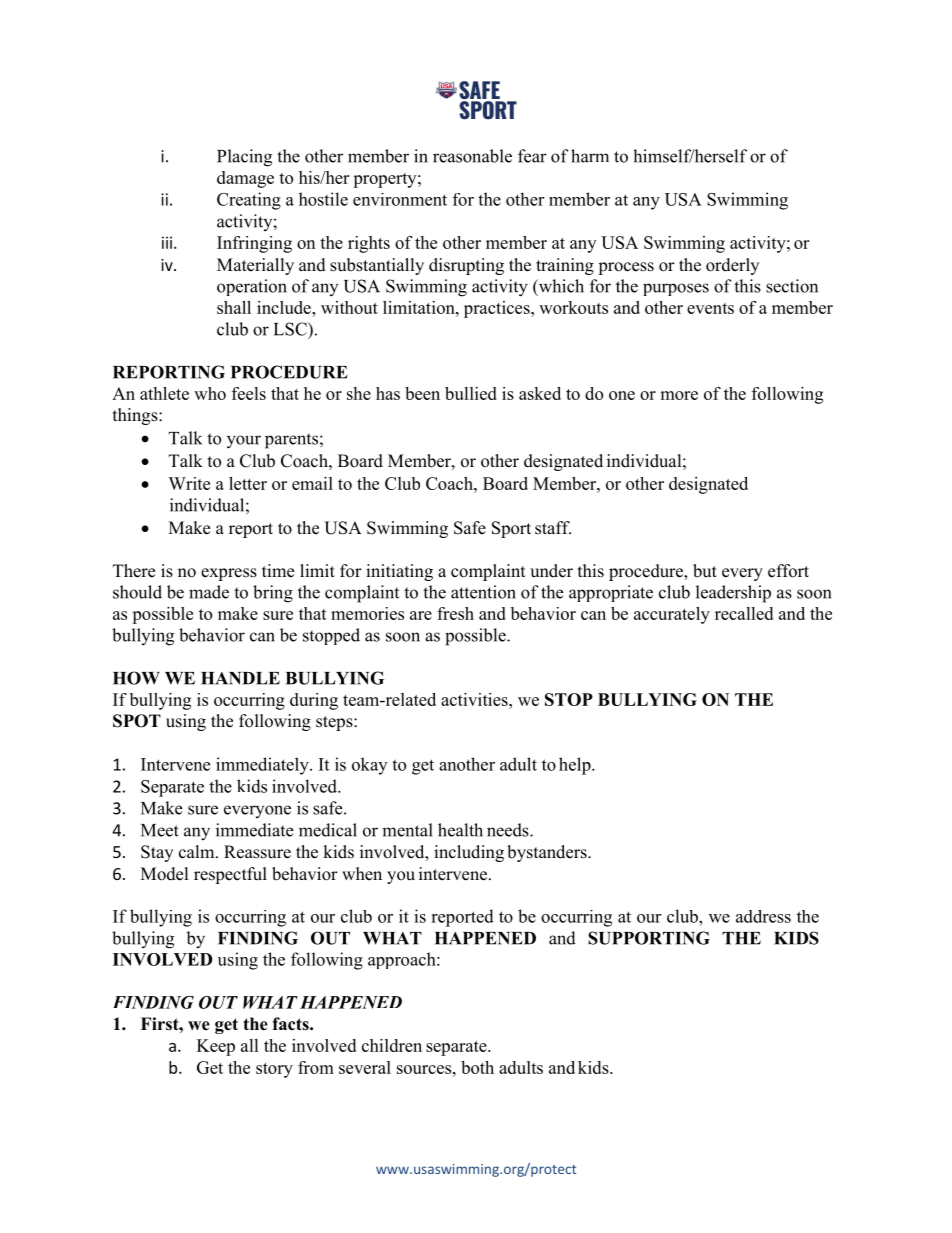 The width and height of the screenshot is (952, 1233). What do you see at coordinates (209, 592) in the screenshot?
I see `made` at bounding box center [209, 592].
